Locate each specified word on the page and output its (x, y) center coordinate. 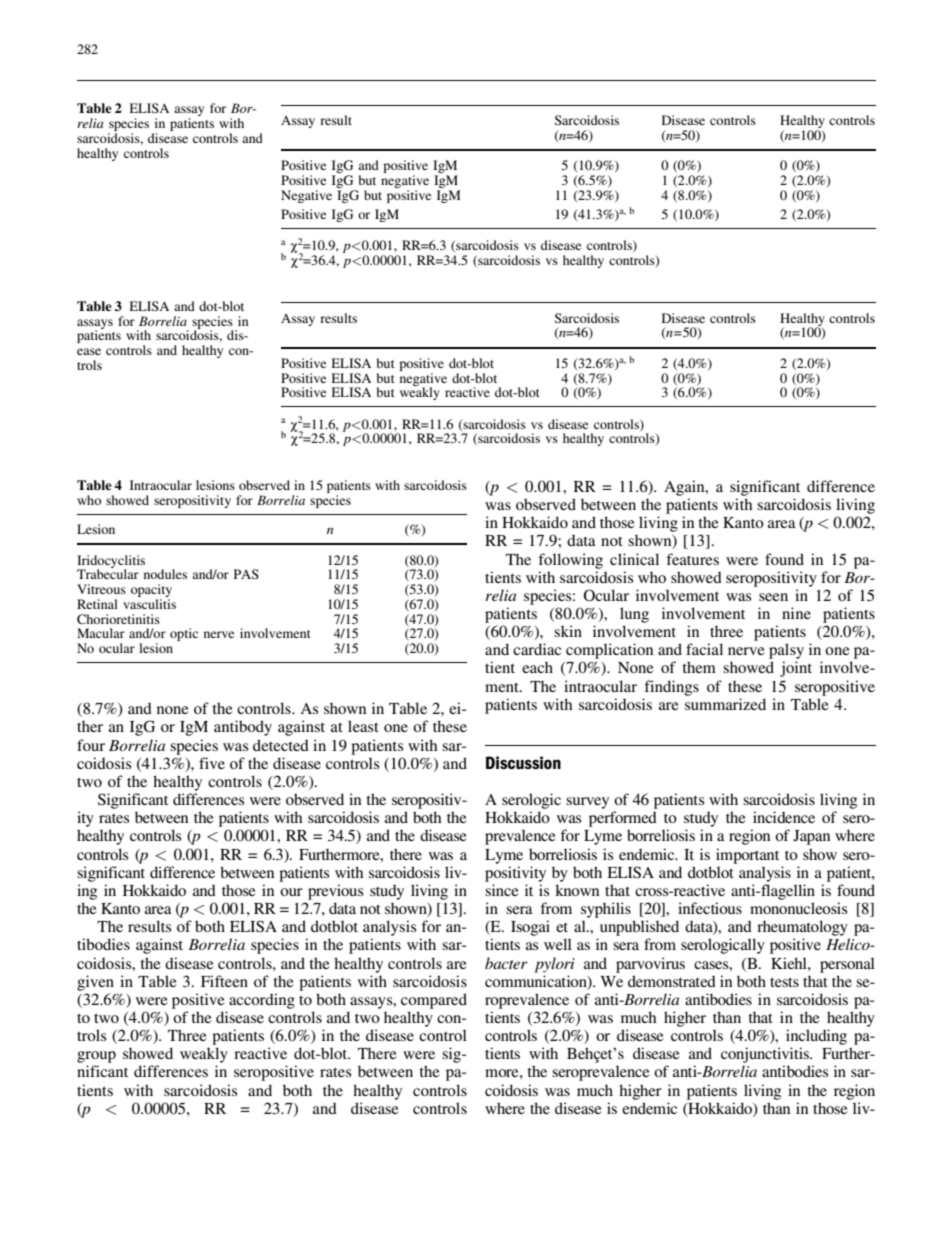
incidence (784, 817)
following (570, 561)
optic (184, 634)
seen (773, 597)
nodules (165, 574)
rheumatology (802, 928)
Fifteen (224, 981)
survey (587, 803)
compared (434, 1001)
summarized (725, 704)
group (96, 1057)
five (212, 763)
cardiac (537, 649)
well (558, 944)
